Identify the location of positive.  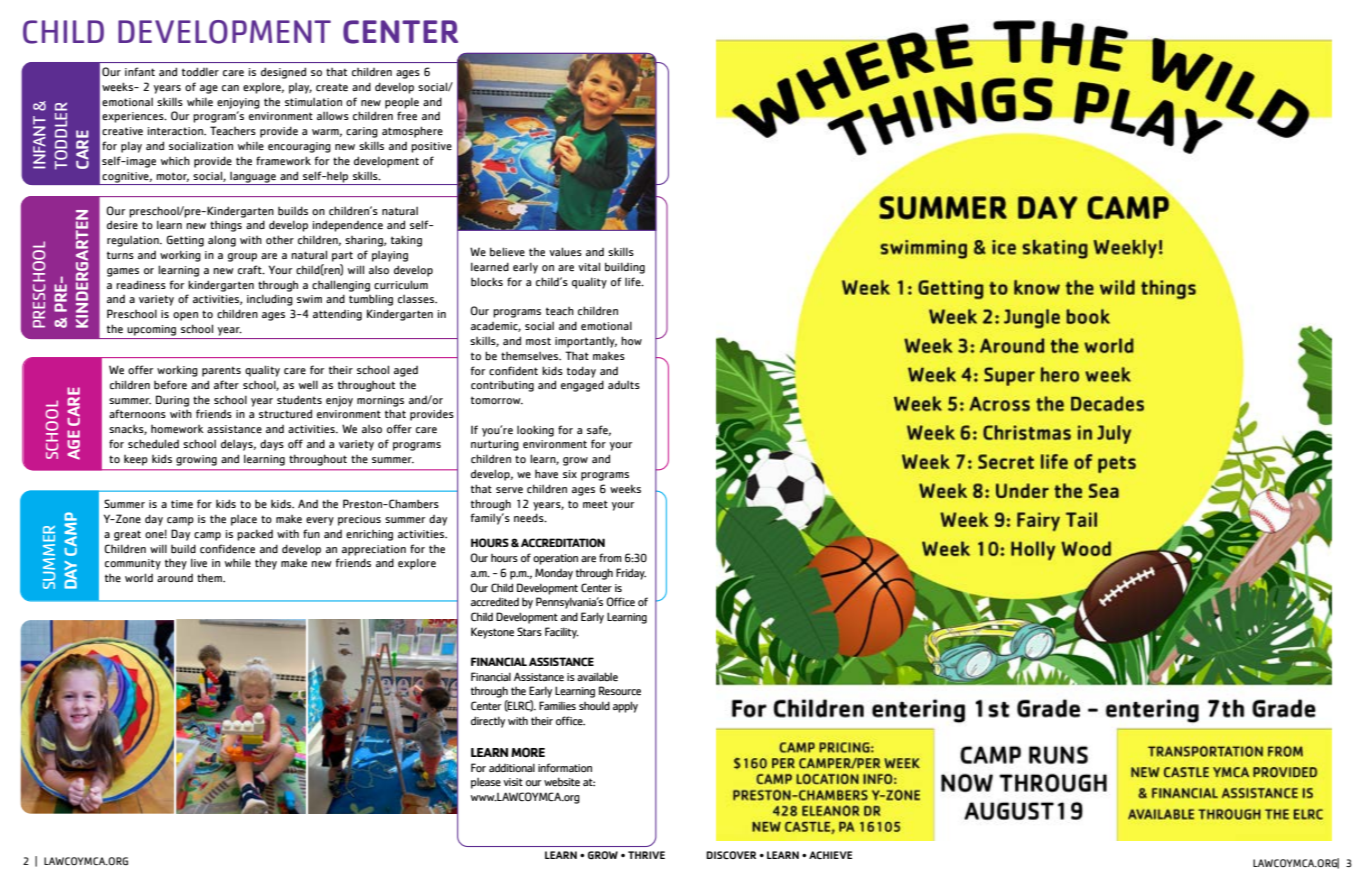
(431, 147).
